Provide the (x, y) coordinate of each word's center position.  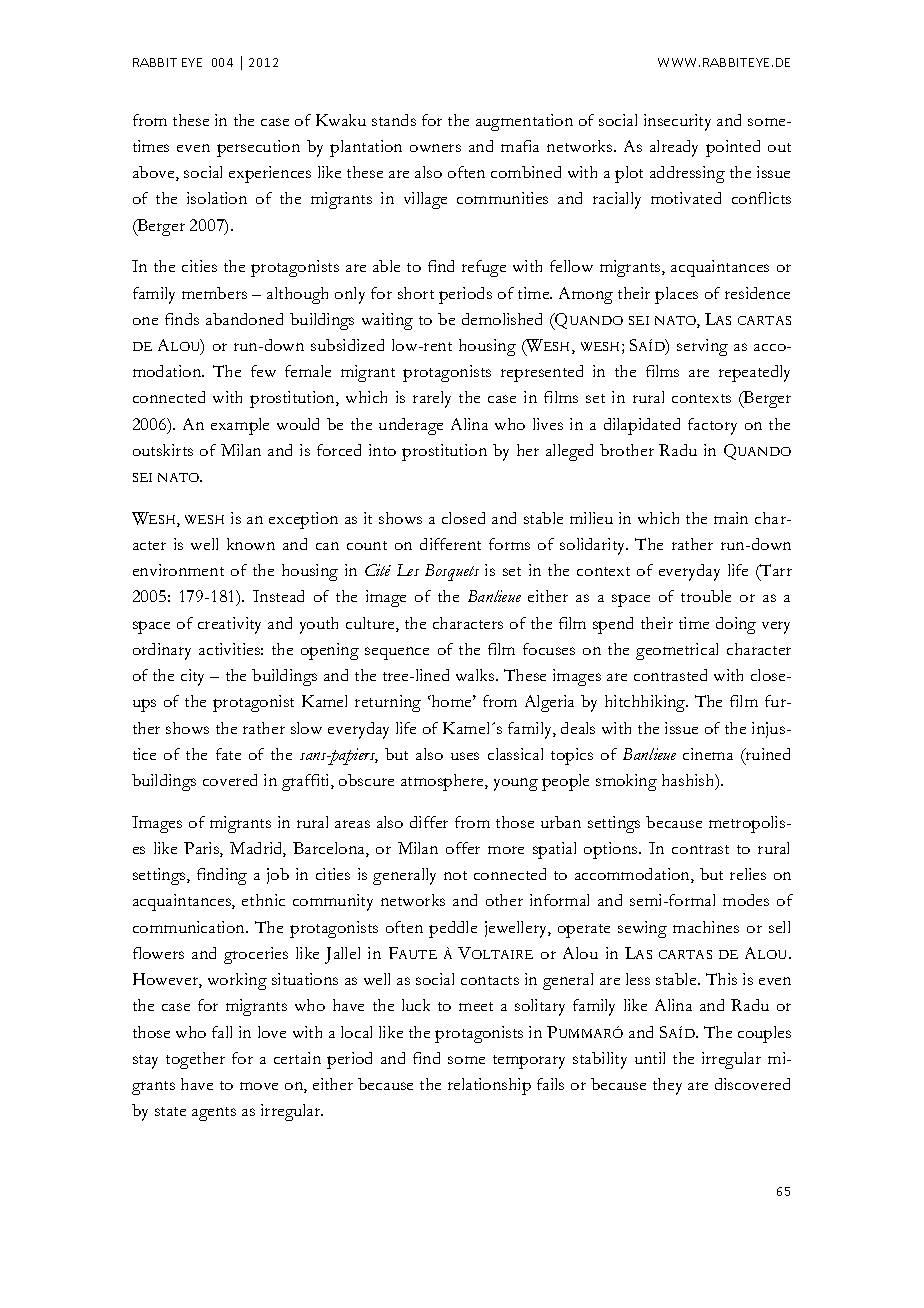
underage (411, 426)
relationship (489, 1086)
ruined (767, 754)
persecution (258, 148)
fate (228, 754)
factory (712, 426)
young (516, 784)
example (240, 426)
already (674, 148)
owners (435, 148)
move (259, 1086)
